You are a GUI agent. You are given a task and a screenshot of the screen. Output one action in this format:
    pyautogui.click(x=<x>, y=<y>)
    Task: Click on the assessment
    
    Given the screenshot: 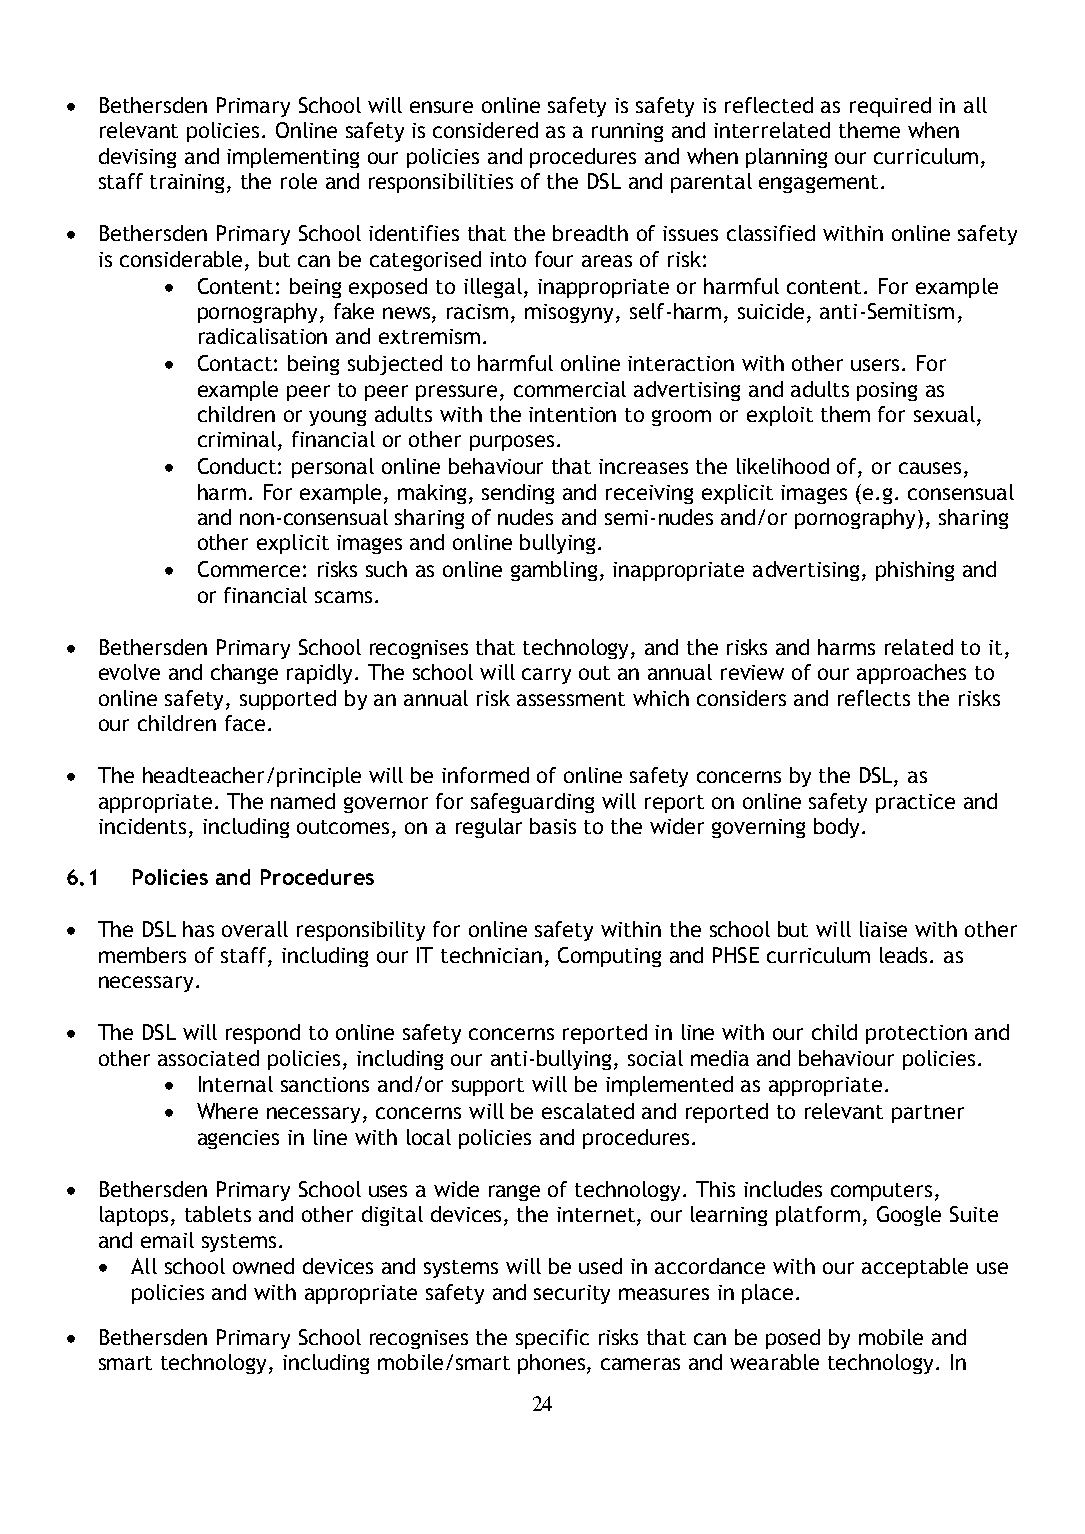 What is the action you would take?
    pyautogui.click(x=571, y=699)
